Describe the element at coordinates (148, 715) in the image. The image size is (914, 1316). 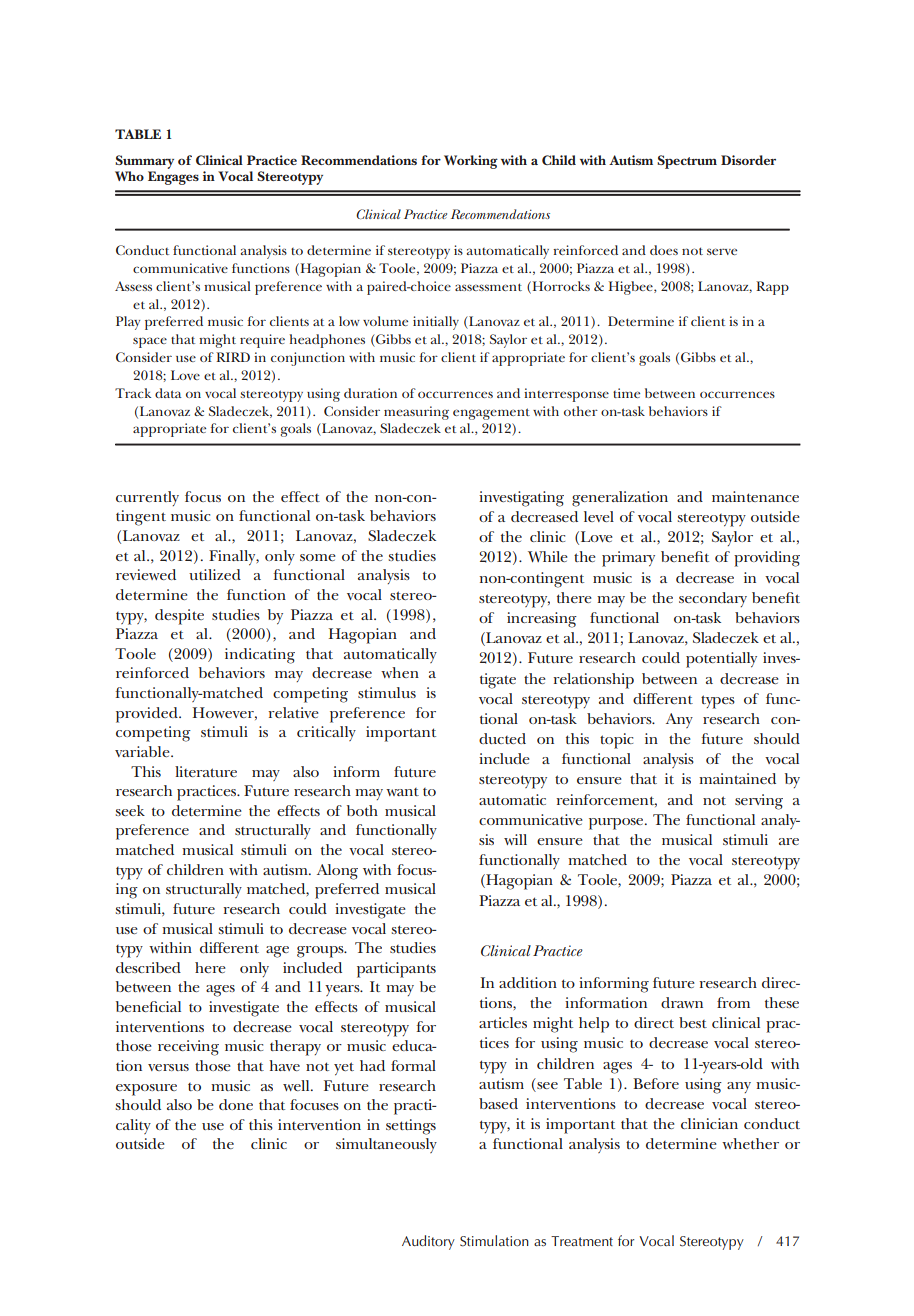
I see `provided` at that location.
